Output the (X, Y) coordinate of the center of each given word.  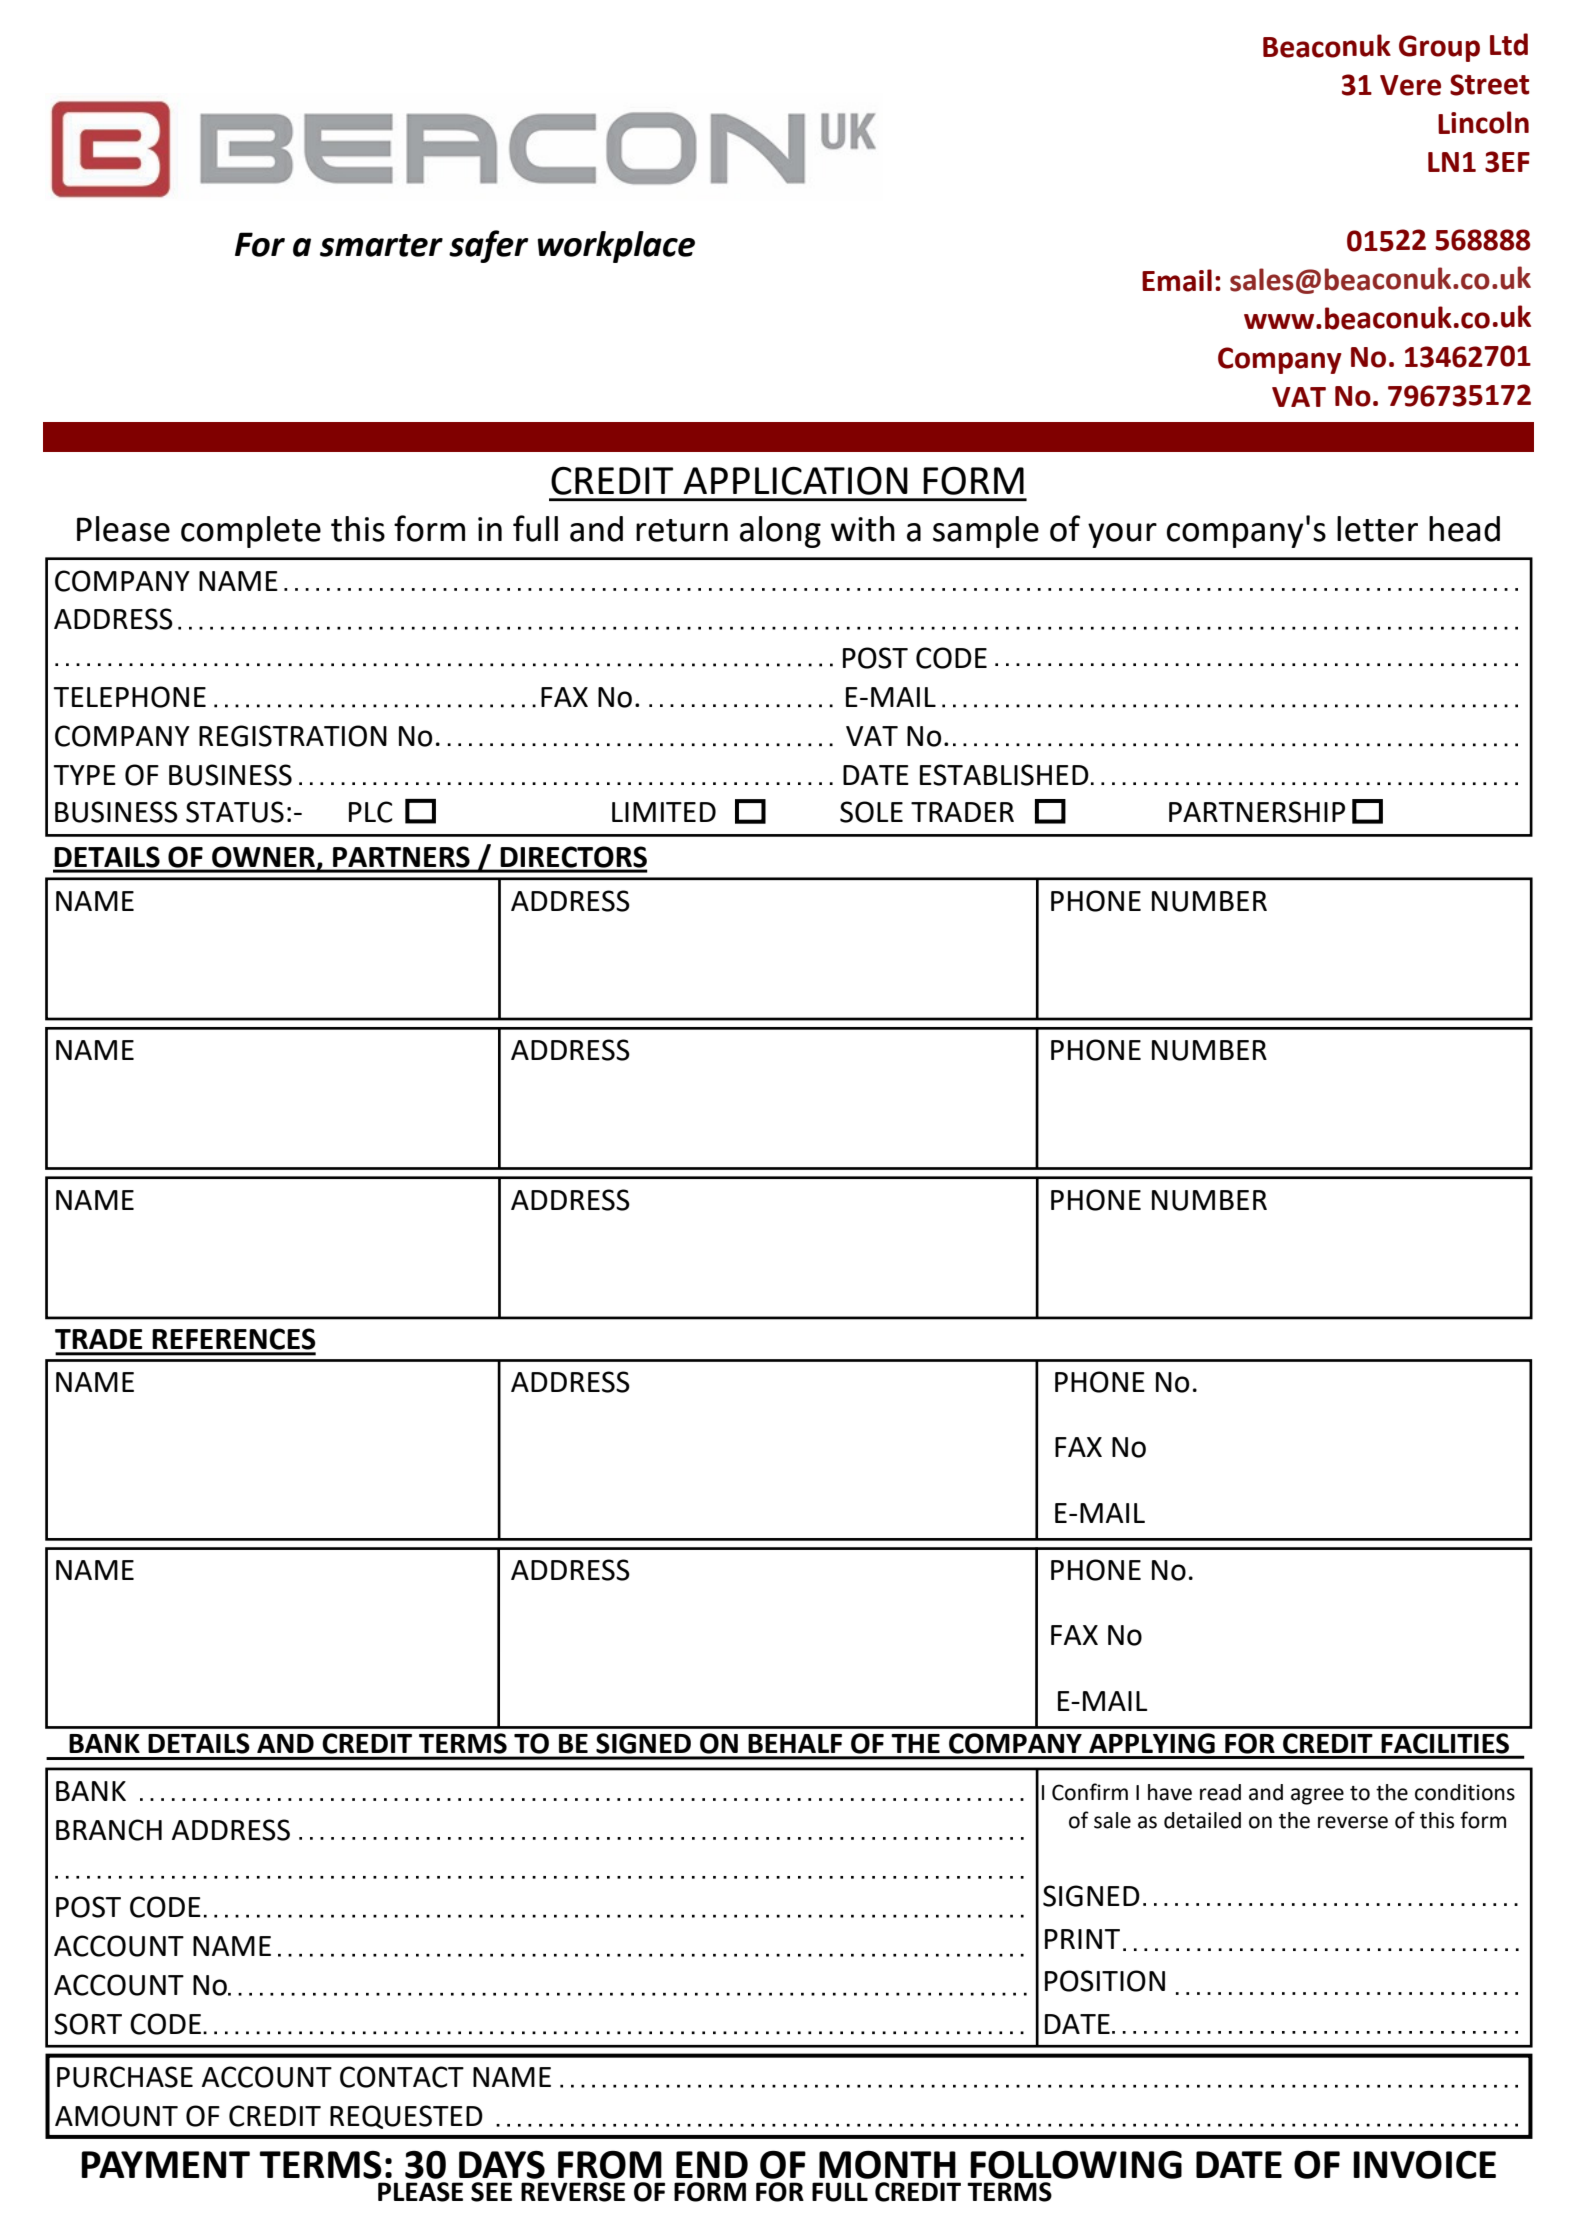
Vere (1410, 85)
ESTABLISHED (1004, 775)
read (1220, 1792)
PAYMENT (165, 2164)
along (780, 532)
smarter (381, 245)
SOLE (871, 812)
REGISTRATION (293, 736)
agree (1317, 1796)
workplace (616, 247)
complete (251, 532)
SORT (88, 2024)
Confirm (1090, 1792)
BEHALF (795, 1743)
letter (1377, 529)
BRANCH (109, 1830)
